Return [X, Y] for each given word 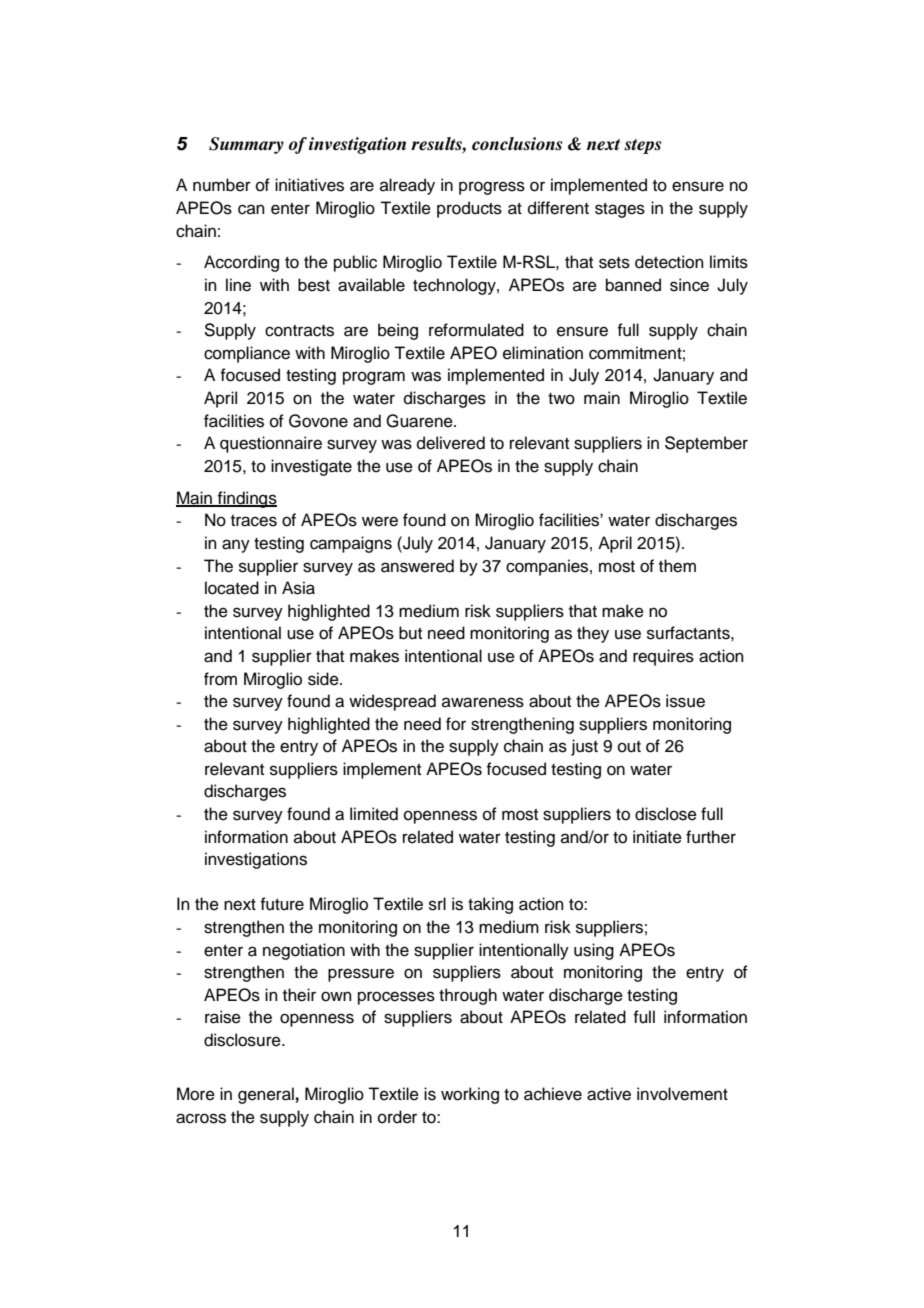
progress [492, 188]
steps [642, 146]
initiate [657, 837]
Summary [246, 145]
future [282, 904]
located [232, 588]
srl [437, 904]
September [706, 444]
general [266, 1095]
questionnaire [271, 444]
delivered [451, 443]
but [410, 633]
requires [663, 657]
